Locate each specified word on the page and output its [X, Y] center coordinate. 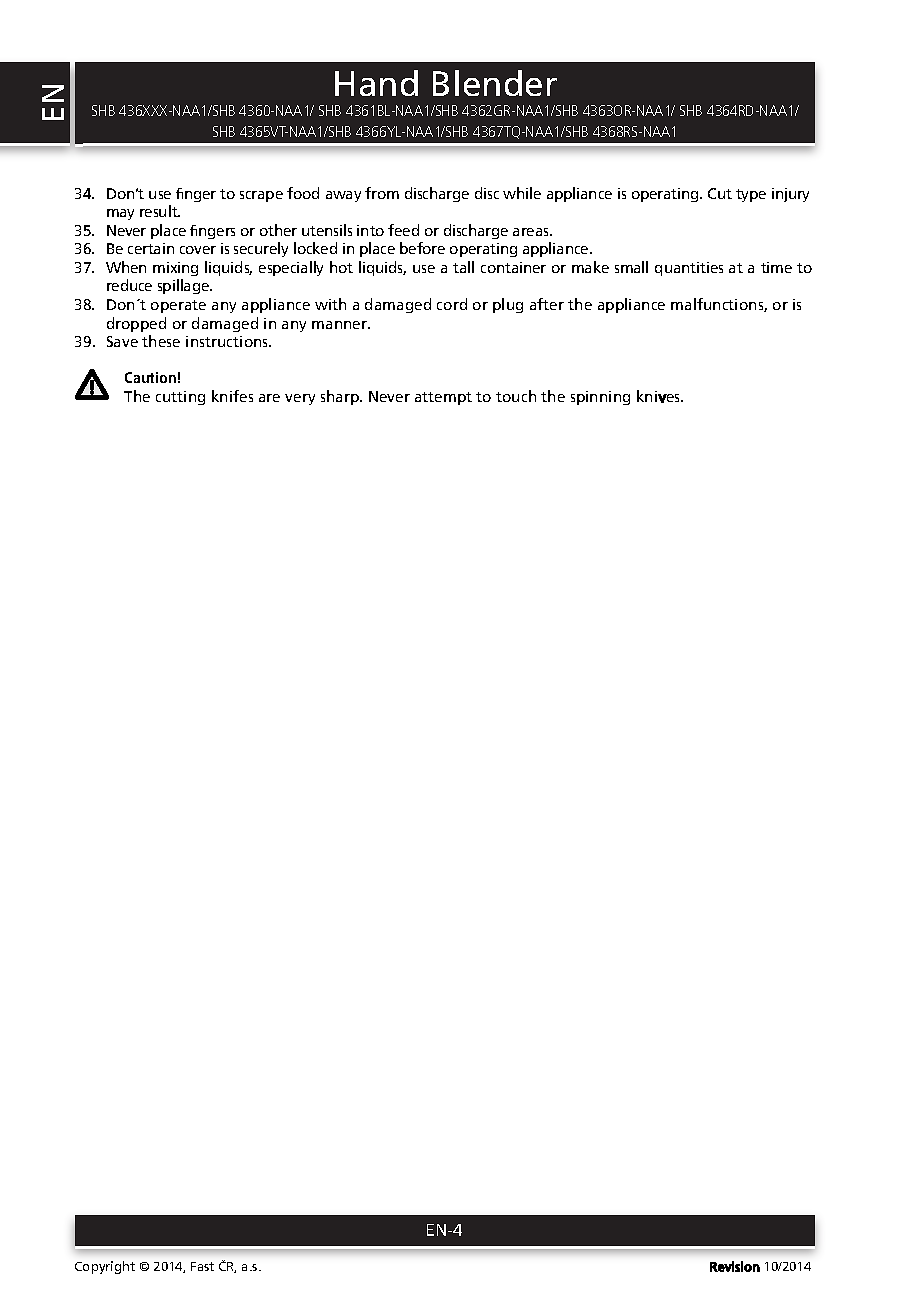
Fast [202, 1266]
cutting [180, 398]
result [160, 211]
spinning [600, 398]
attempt [443, 398]
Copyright [105, 1267]
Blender [495, 83]
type [751, 195]
